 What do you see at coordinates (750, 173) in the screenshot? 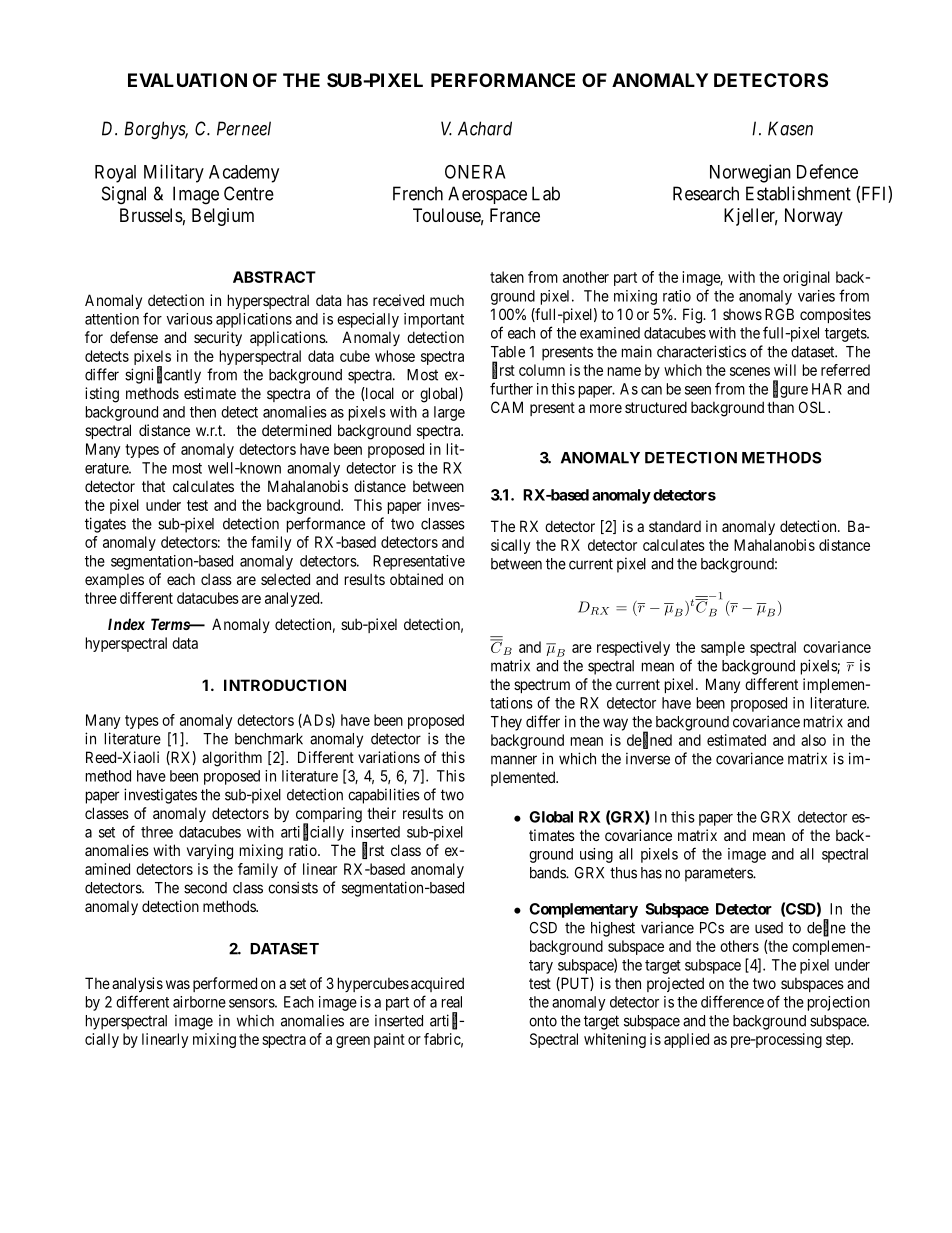
I see `Norwegian` at bounding box center [750, 173].
